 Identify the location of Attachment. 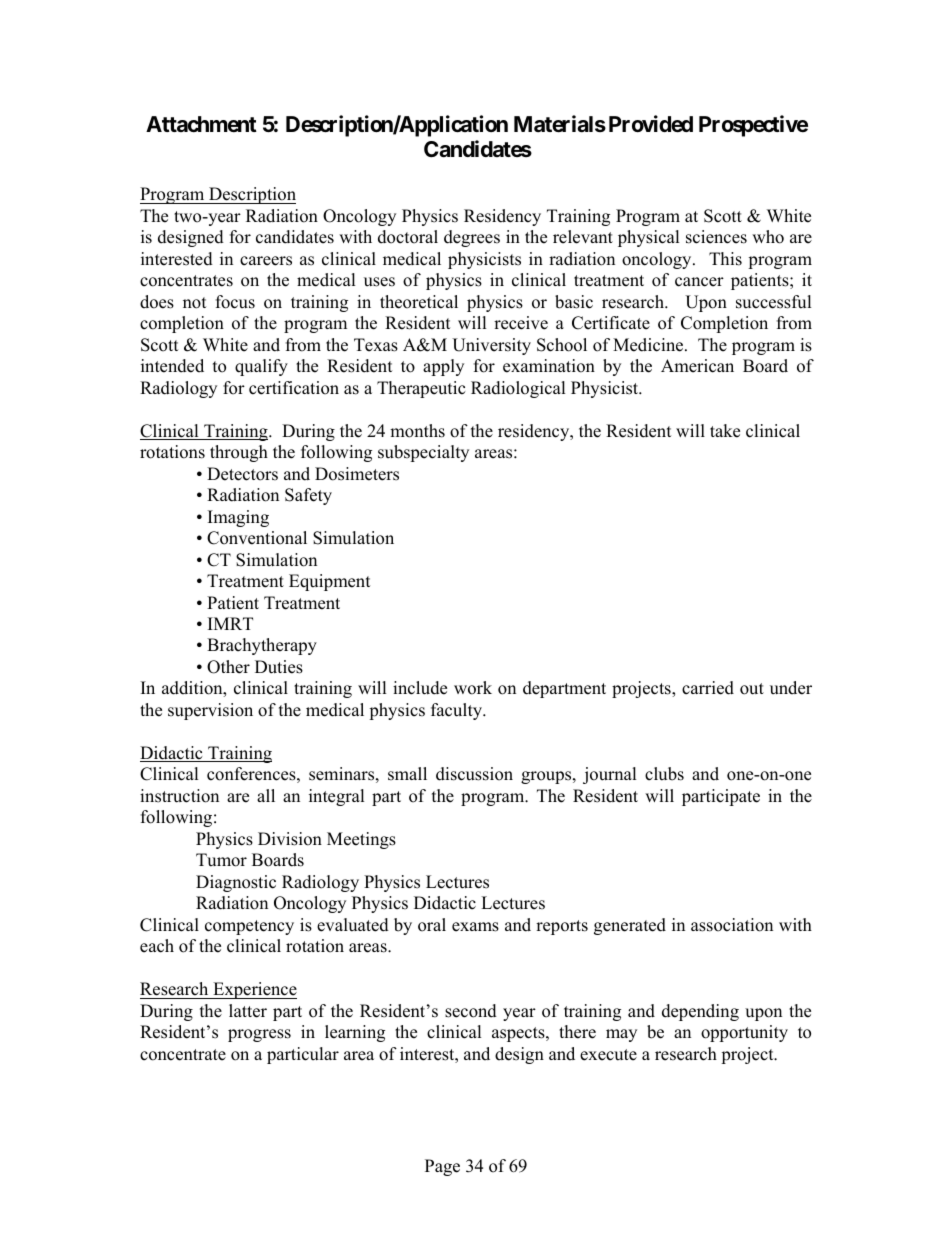
(201, 124).
